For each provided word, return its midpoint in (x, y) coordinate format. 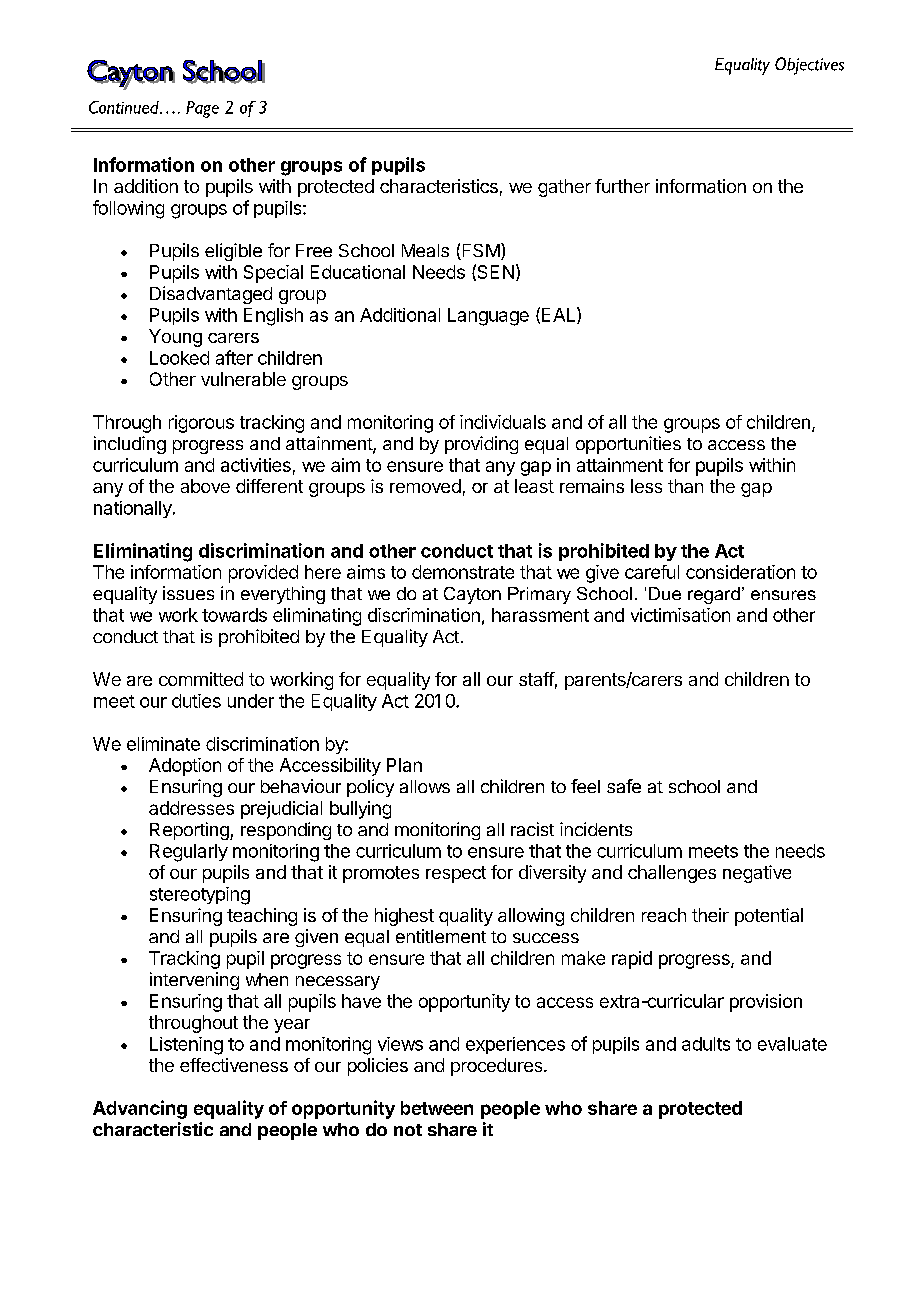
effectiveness (234, 1065)
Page (202, 109)
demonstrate (463, 572)
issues (188, 593)
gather (564, 188)
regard (714, 595)
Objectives (809, 66)
